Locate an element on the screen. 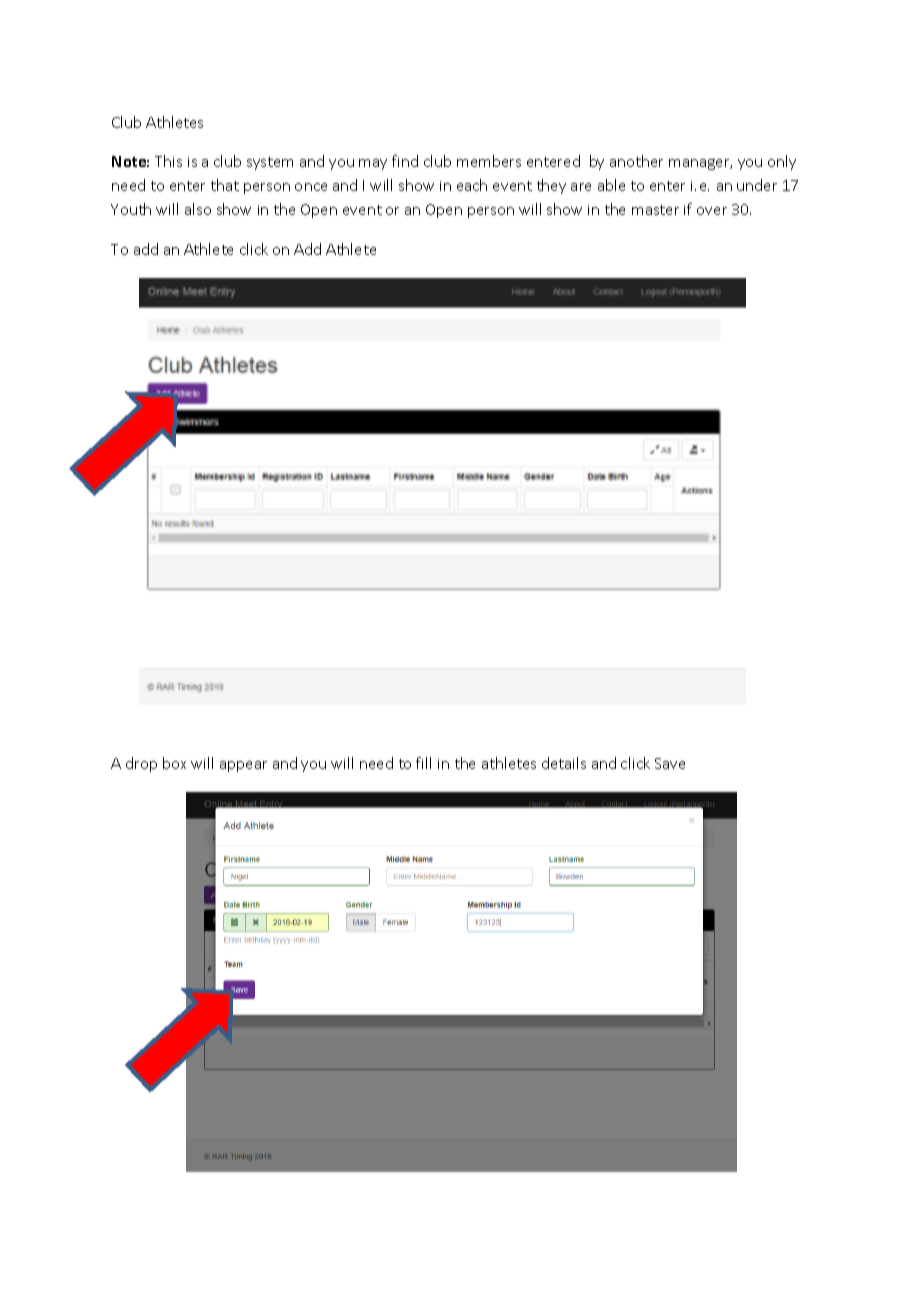 This screenshot has height=1308, width=924. drop is located at coordinates (141, 764).
